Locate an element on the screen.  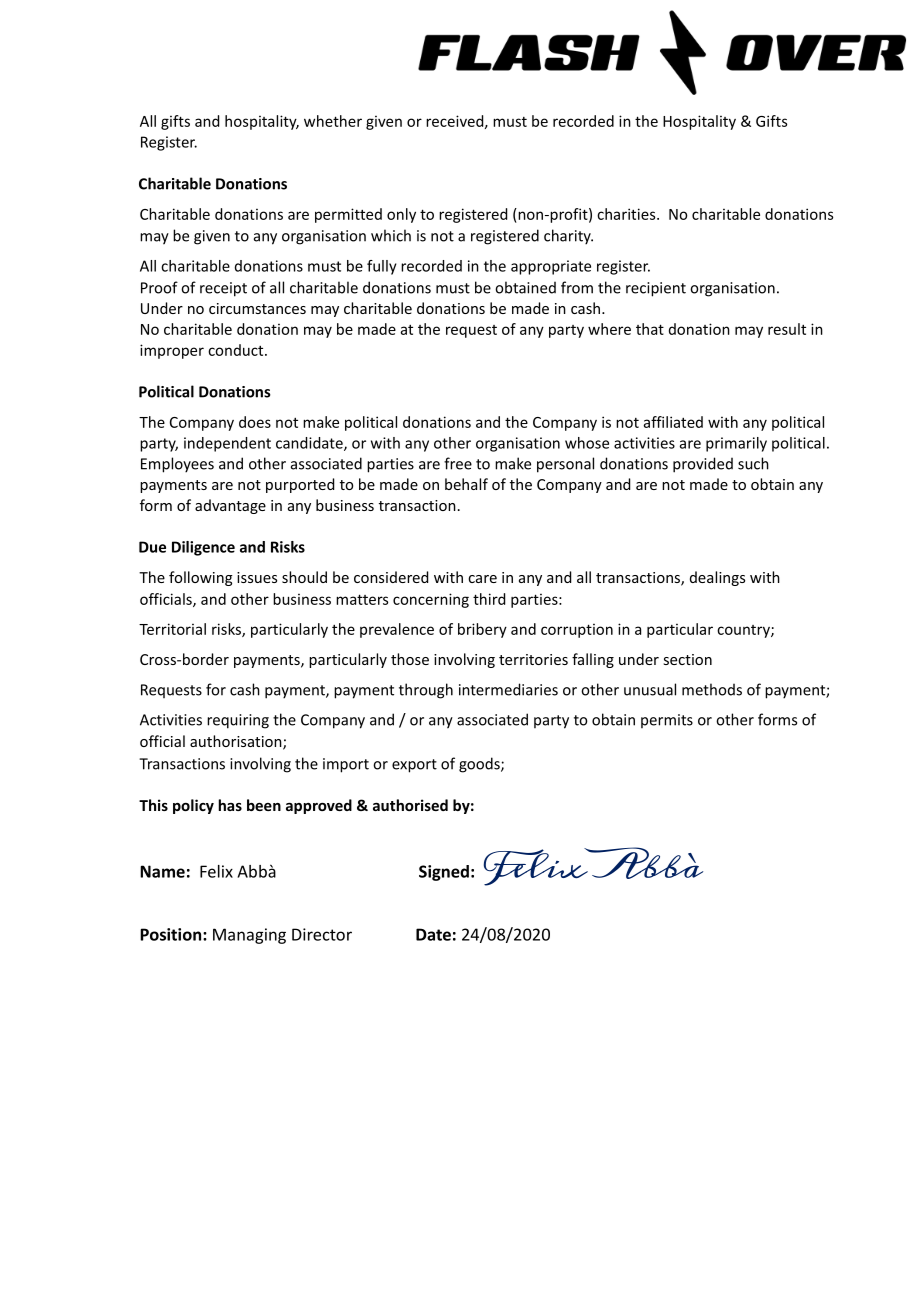
free is located at coordinates (458, 463).
